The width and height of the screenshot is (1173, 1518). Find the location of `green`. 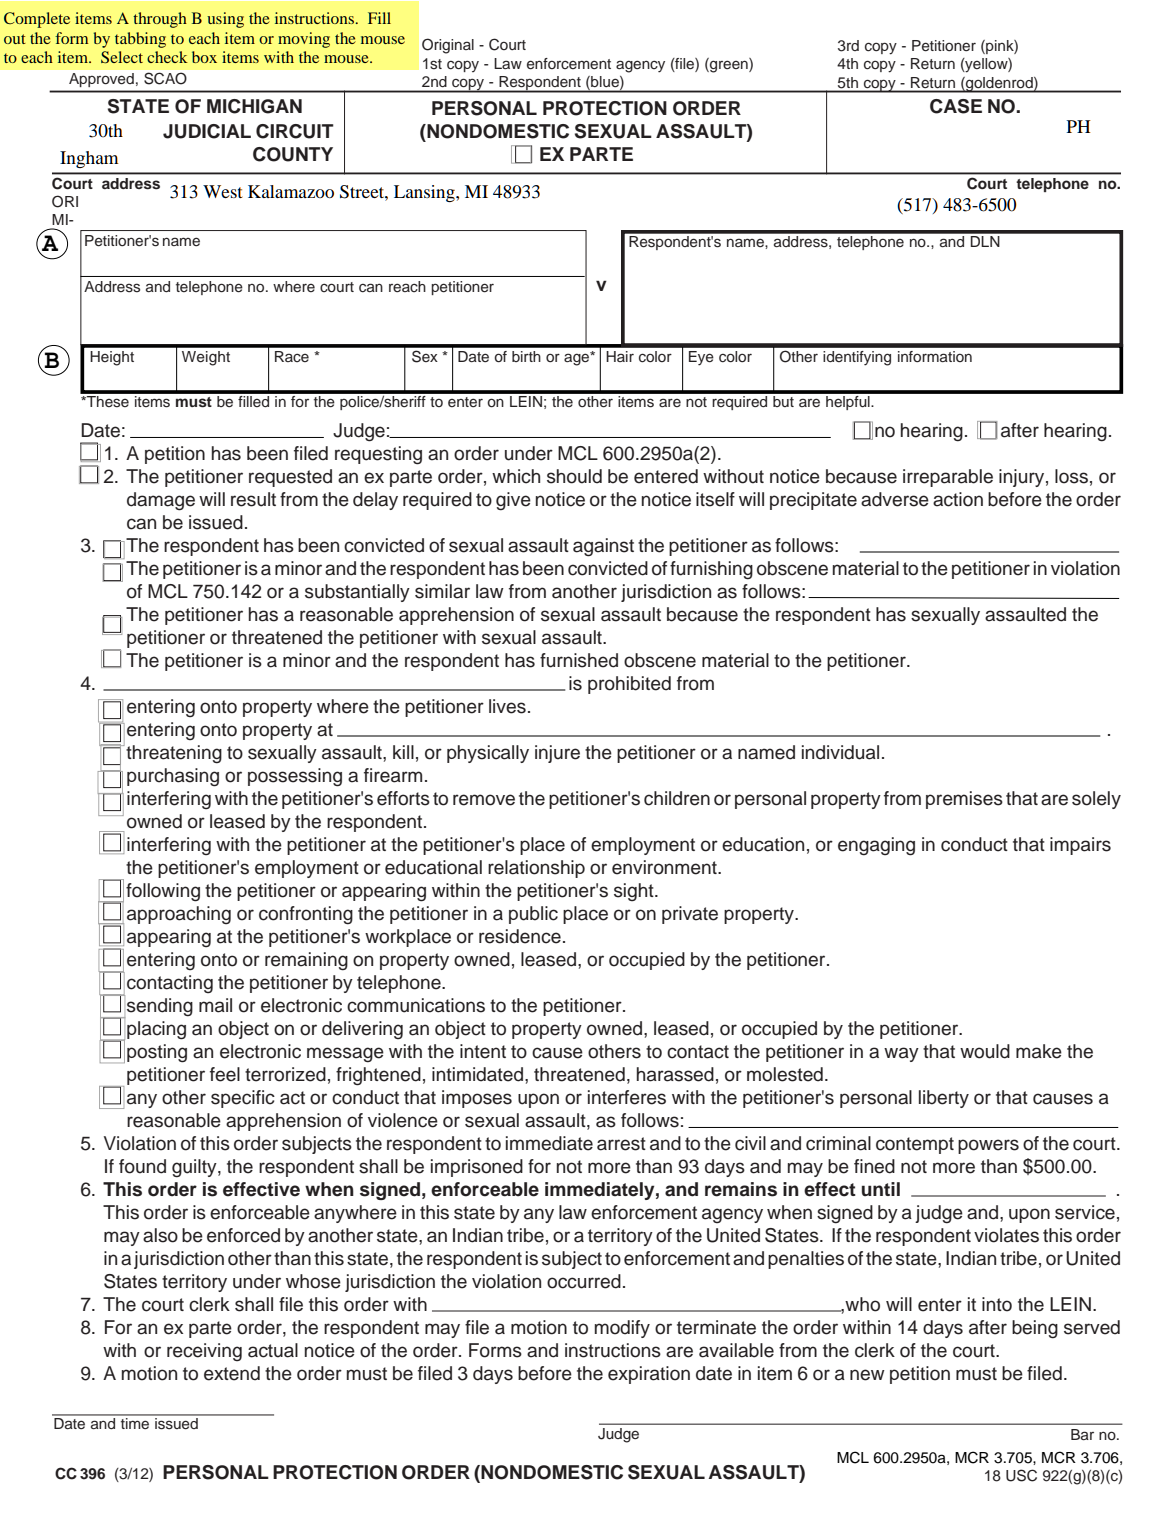

green is located at coordinates (729, 65).
